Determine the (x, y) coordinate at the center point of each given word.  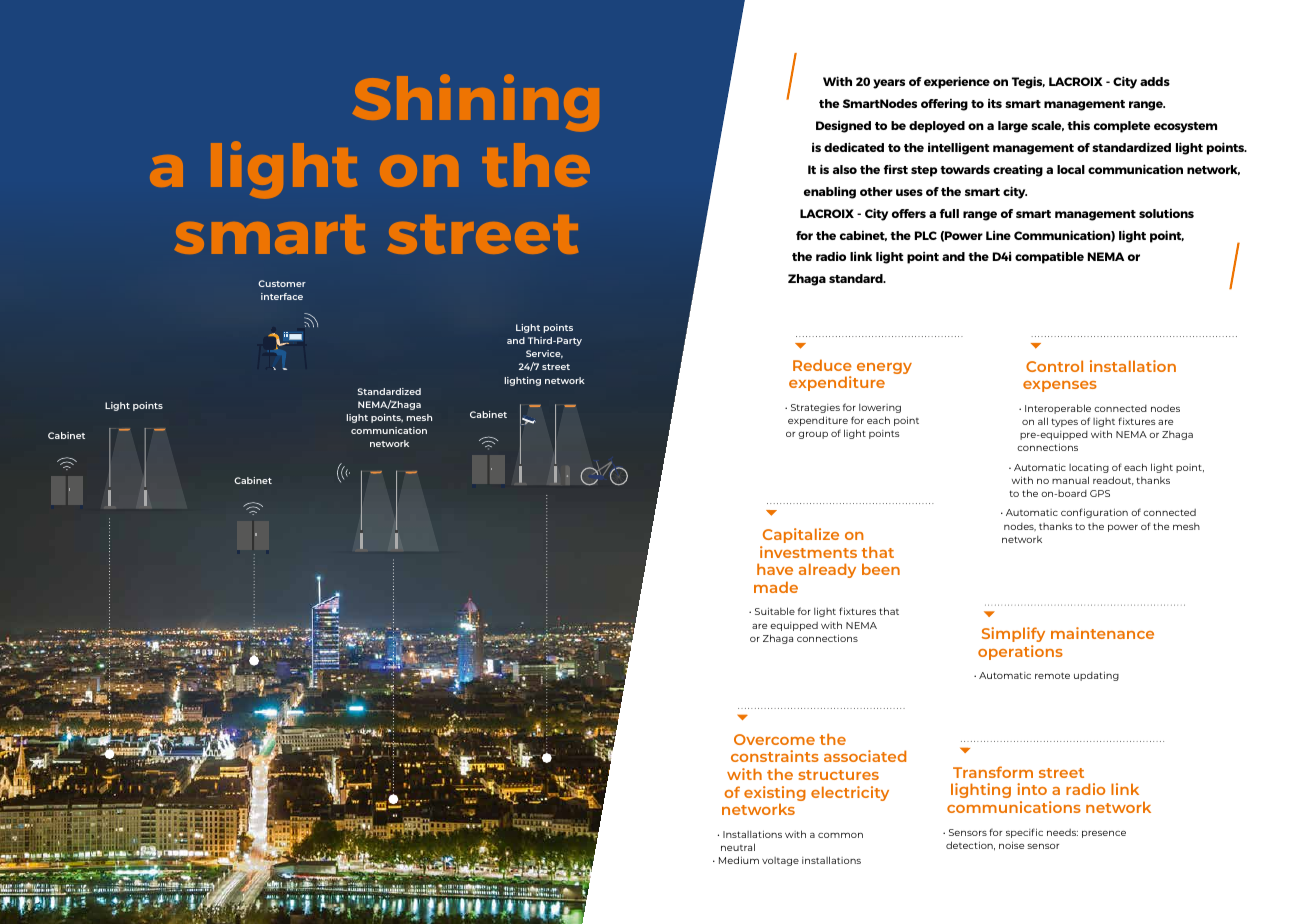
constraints (775, 756)
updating (1096, 676)
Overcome (774, 739)
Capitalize (801, 535)
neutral (738, 847)
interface (282, 296)
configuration (1094, 513)
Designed (843, 126)
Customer (282, 283)
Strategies (815, 408)
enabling (830, 192)
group (813, 435)
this (1078, 125)
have (775, 569)
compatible (1049, 257)
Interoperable (1058, 409)
